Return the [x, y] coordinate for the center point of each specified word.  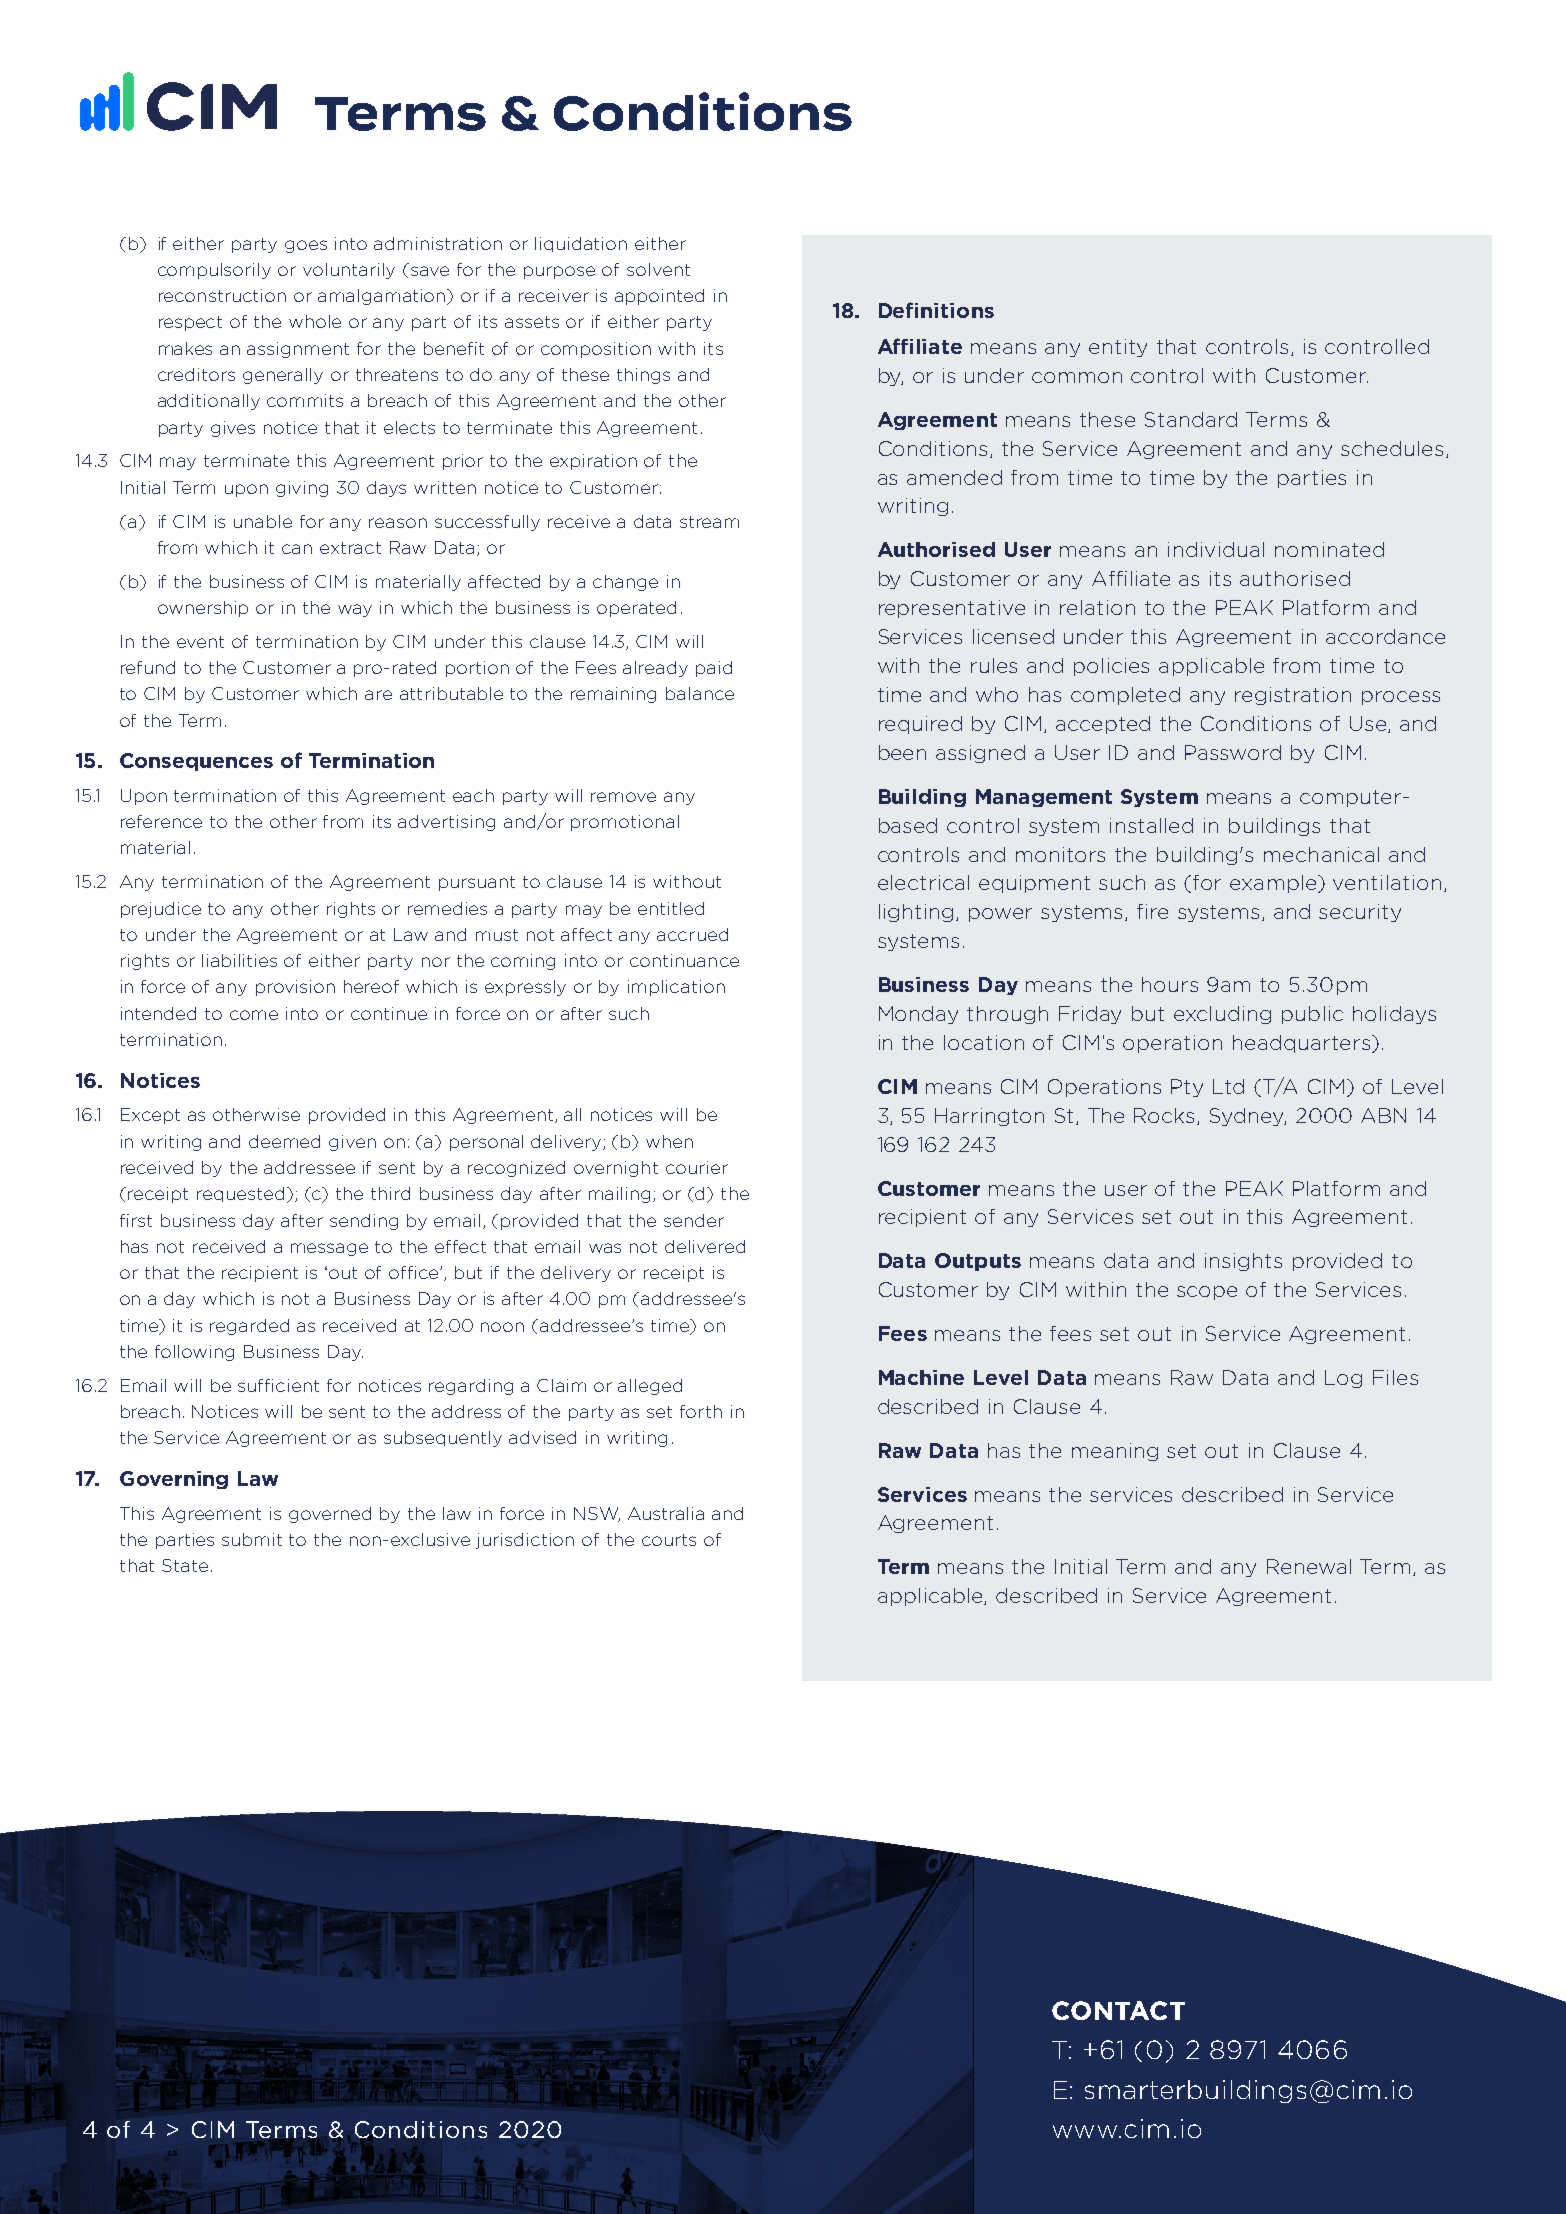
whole [315, 321]
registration [1293, 696]
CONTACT [1118, 2010]
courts [669, 1540]
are [378, 695]
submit [252, 1539]
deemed [284, 1141]
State [185, 1565]
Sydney [1248, 1117]
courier [697, 1167]
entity [1118, 348]
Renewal [1309, 1566]
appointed [659, 297]
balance [700, 693]
